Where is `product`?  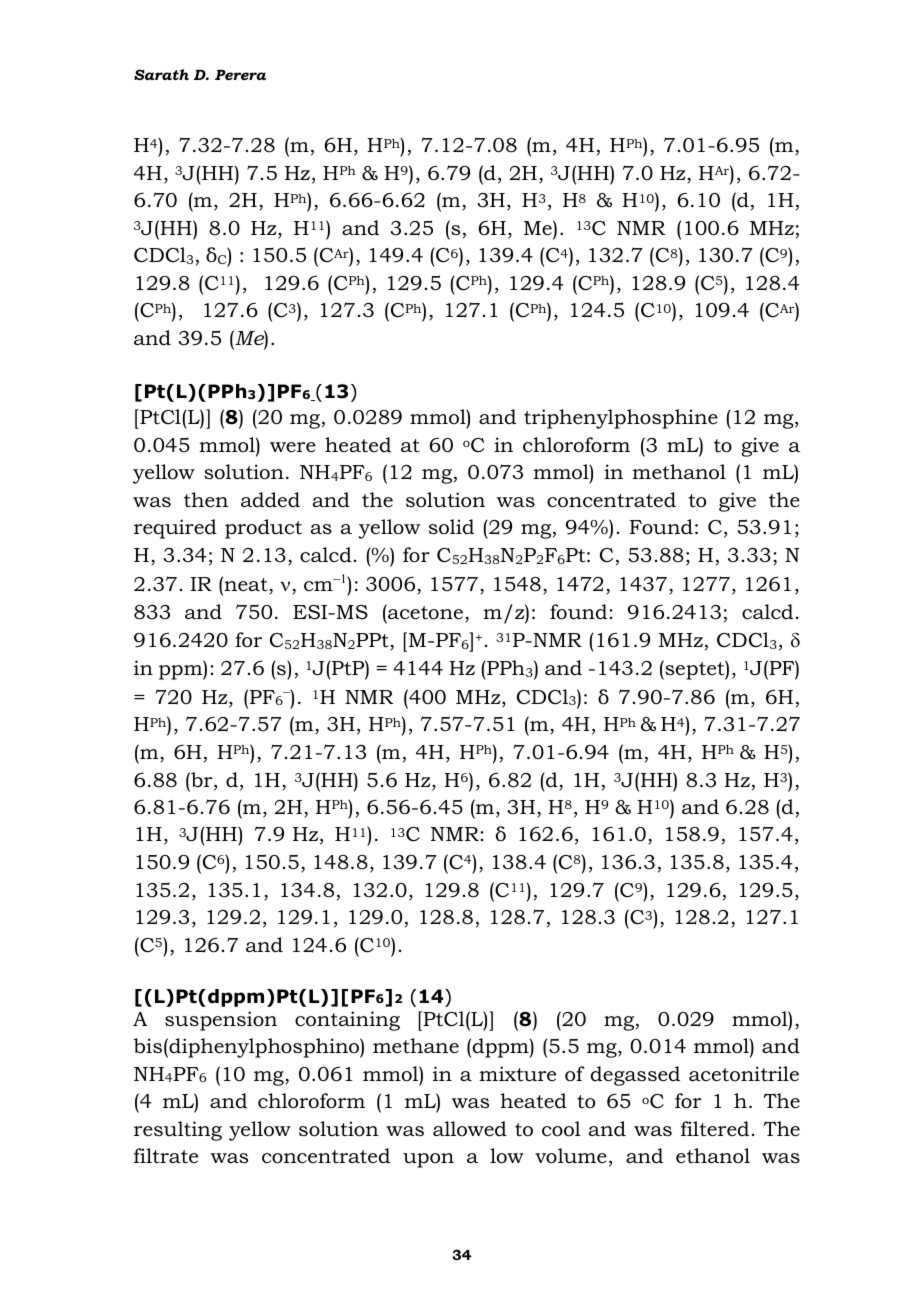 product is located at coordinates (263, 529).
